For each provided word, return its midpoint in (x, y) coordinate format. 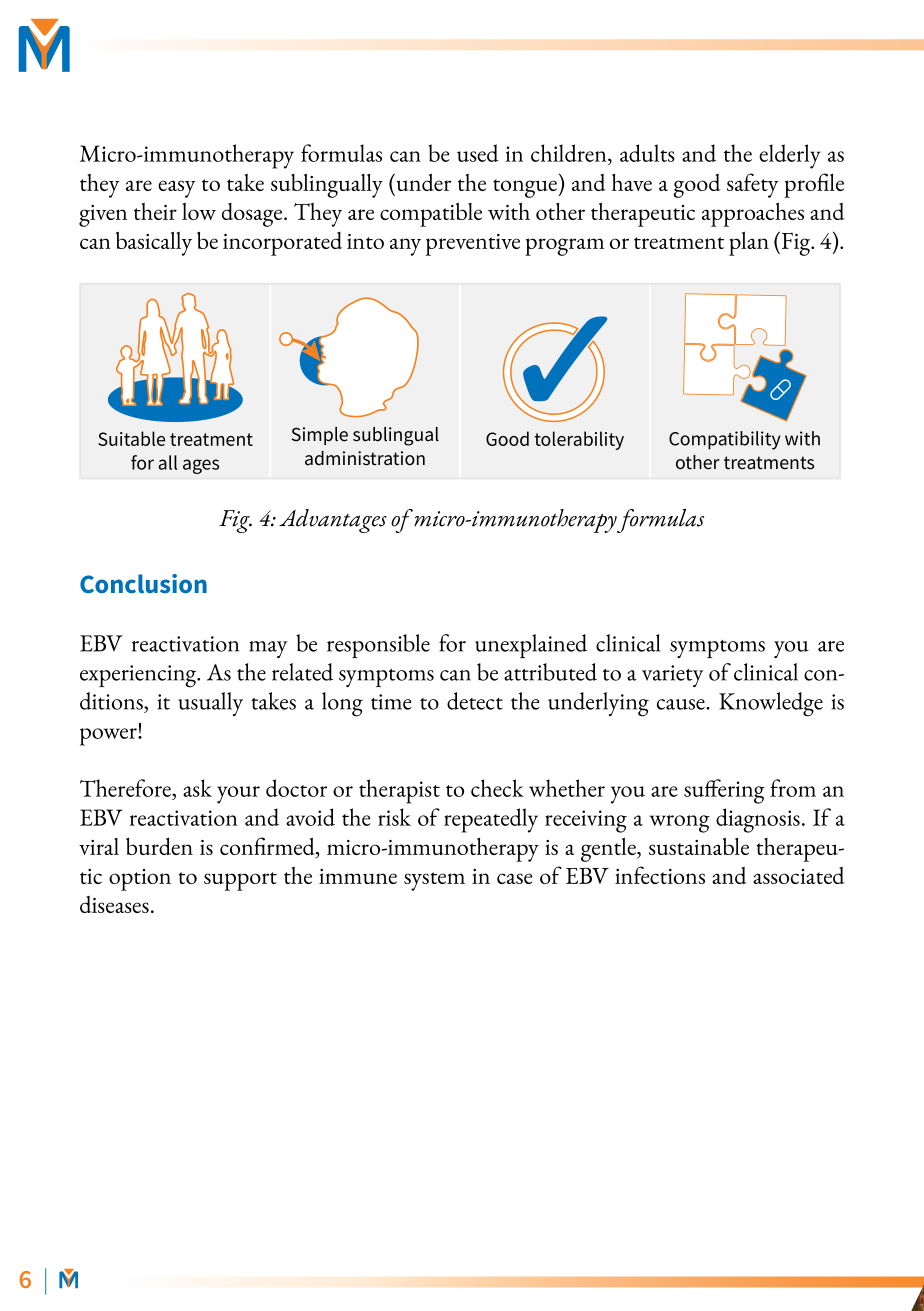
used (478, 153)
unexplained (531, 646)
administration (365, 458)
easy (177, 189)
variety (673, 676)
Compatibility (725, 440)
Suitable (131, 438)
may (268, 649)
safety (753, 185)
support (240, 881)
